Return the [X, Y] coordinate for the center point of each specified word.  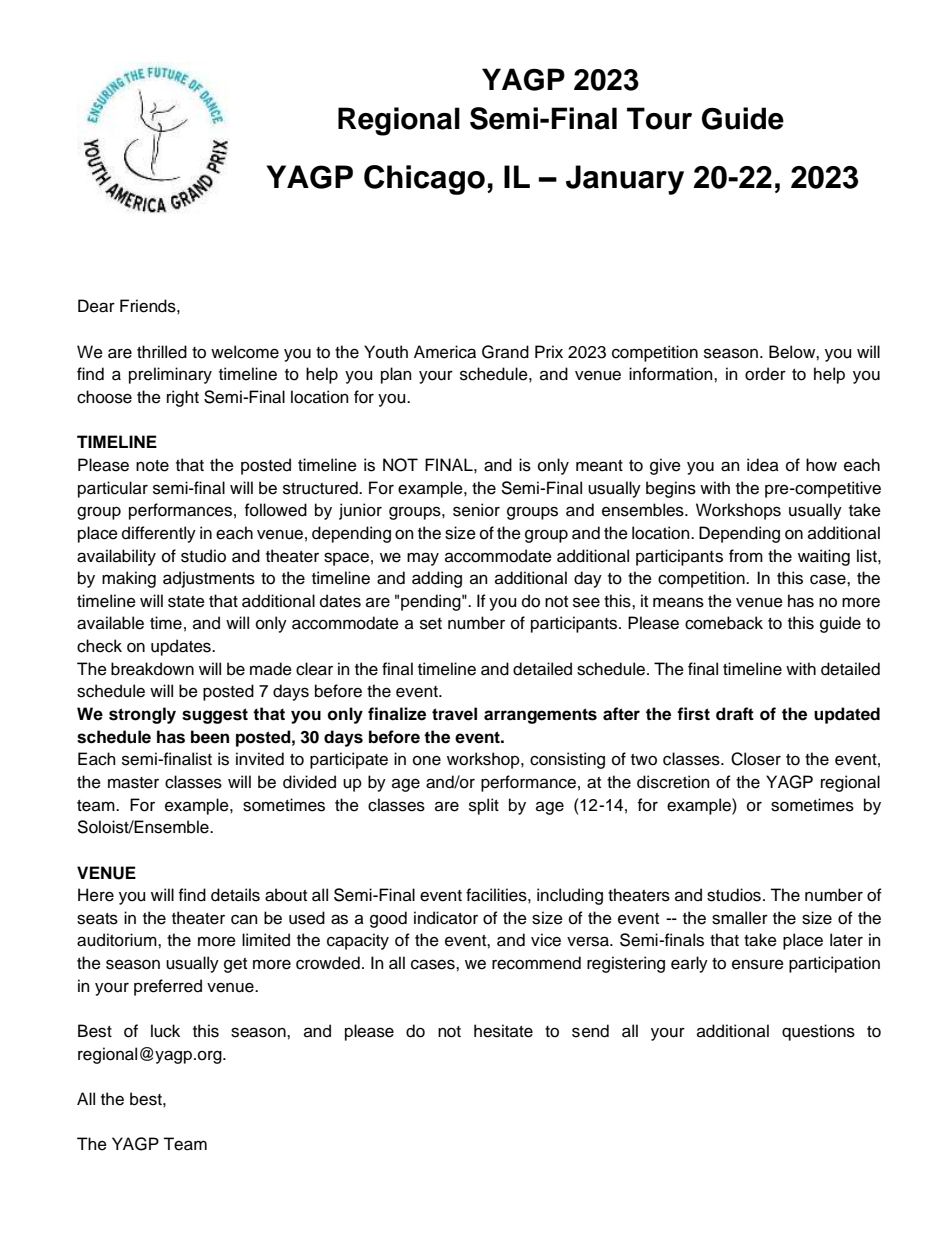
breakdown [152, 669]
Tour [659, 118]
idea [763, 465]
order [765, 374]
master [133, 783]
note [152, 466]
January [625, 180]
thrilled [162, 352]
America [445, 352]
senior [476, 510]
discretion [673, 782]
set [431, 624]
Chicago [424, 180]
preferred [168, 987]
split [484, 806]
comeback [724, 623]
